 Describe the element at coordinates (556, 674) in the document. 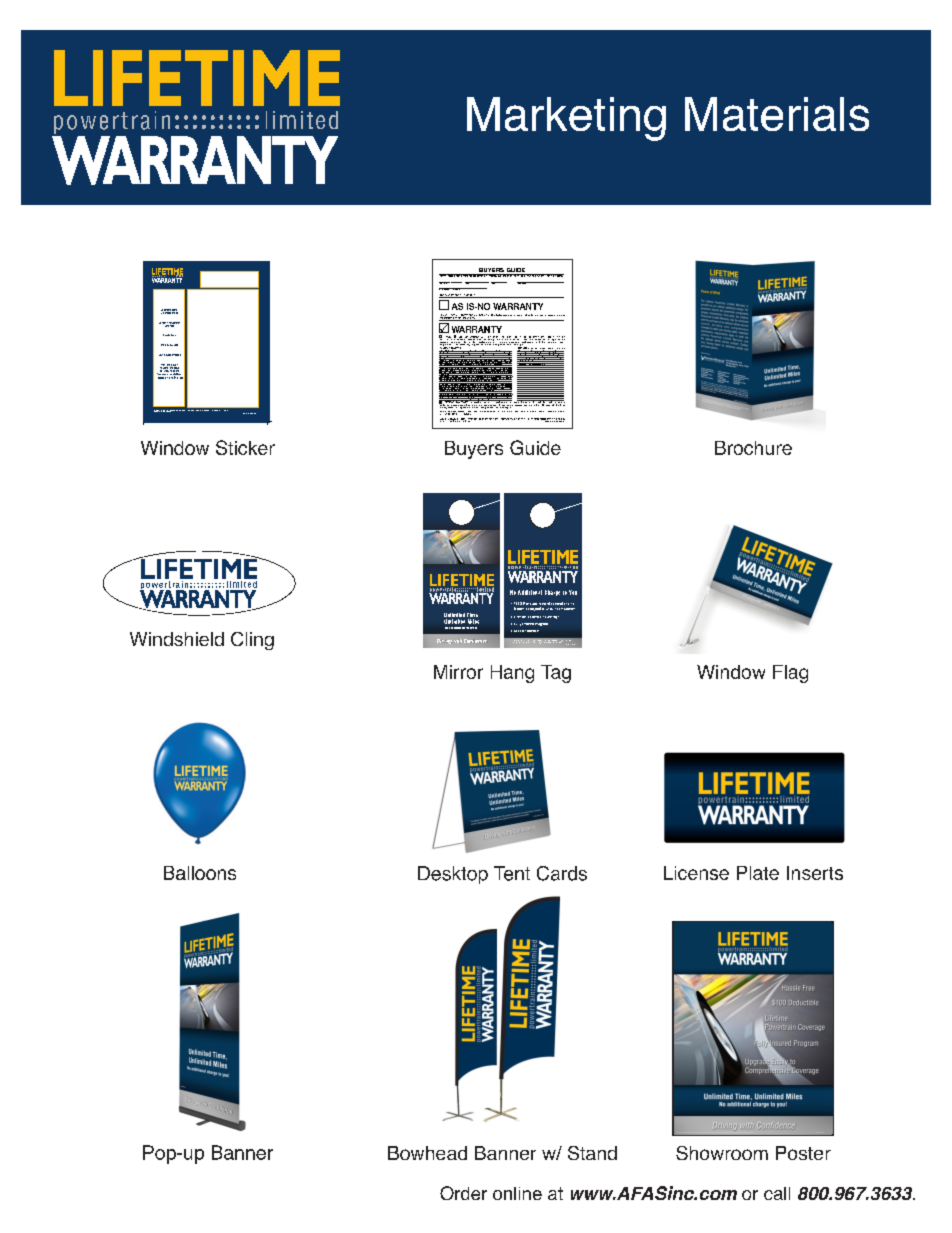

I see `Tag` at that location.
